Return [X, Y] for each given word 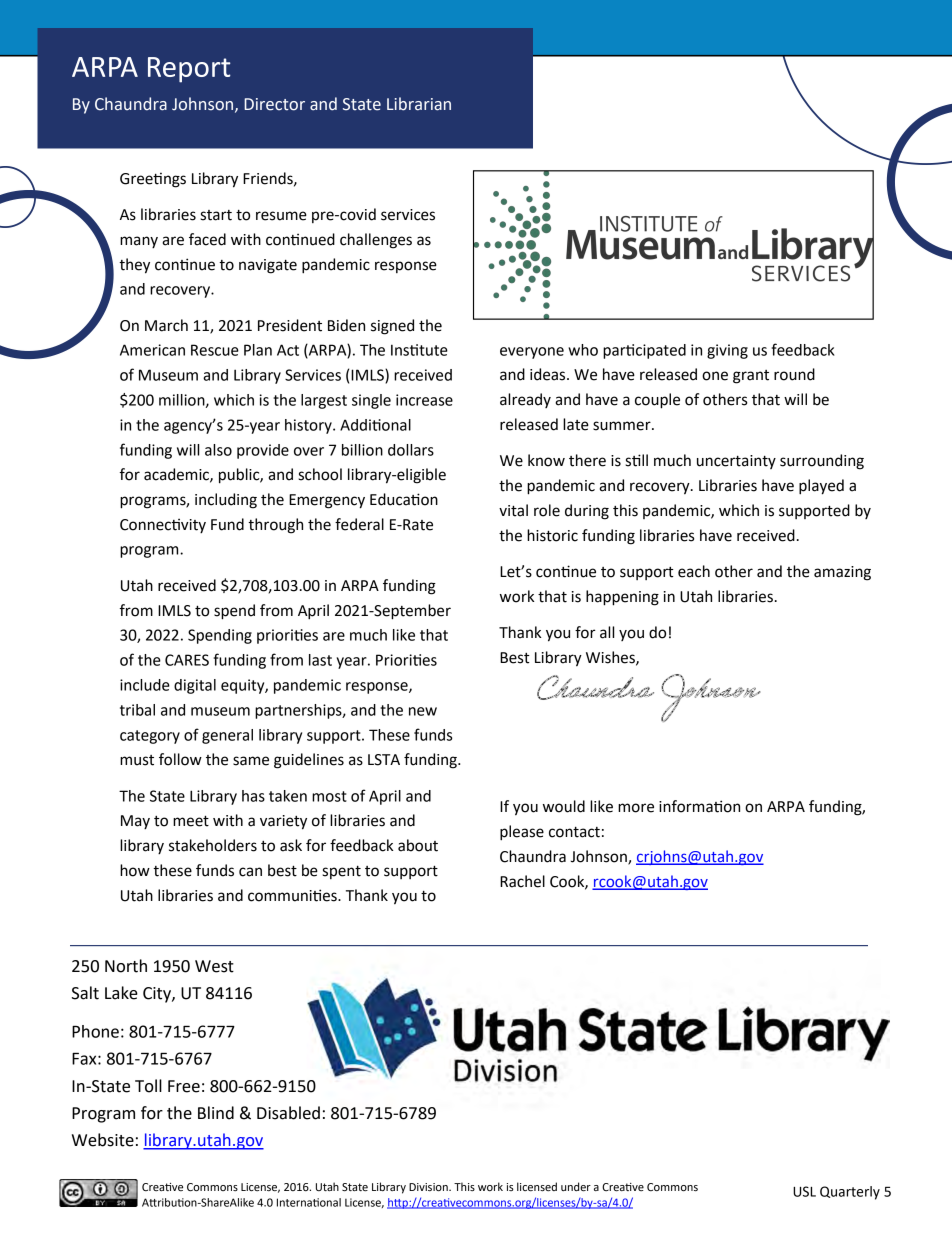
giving [727, 351]
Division [429, 1187]
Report [189, 70]
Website [103, 1140]
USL [804, 1191]
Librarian [419, 104]
